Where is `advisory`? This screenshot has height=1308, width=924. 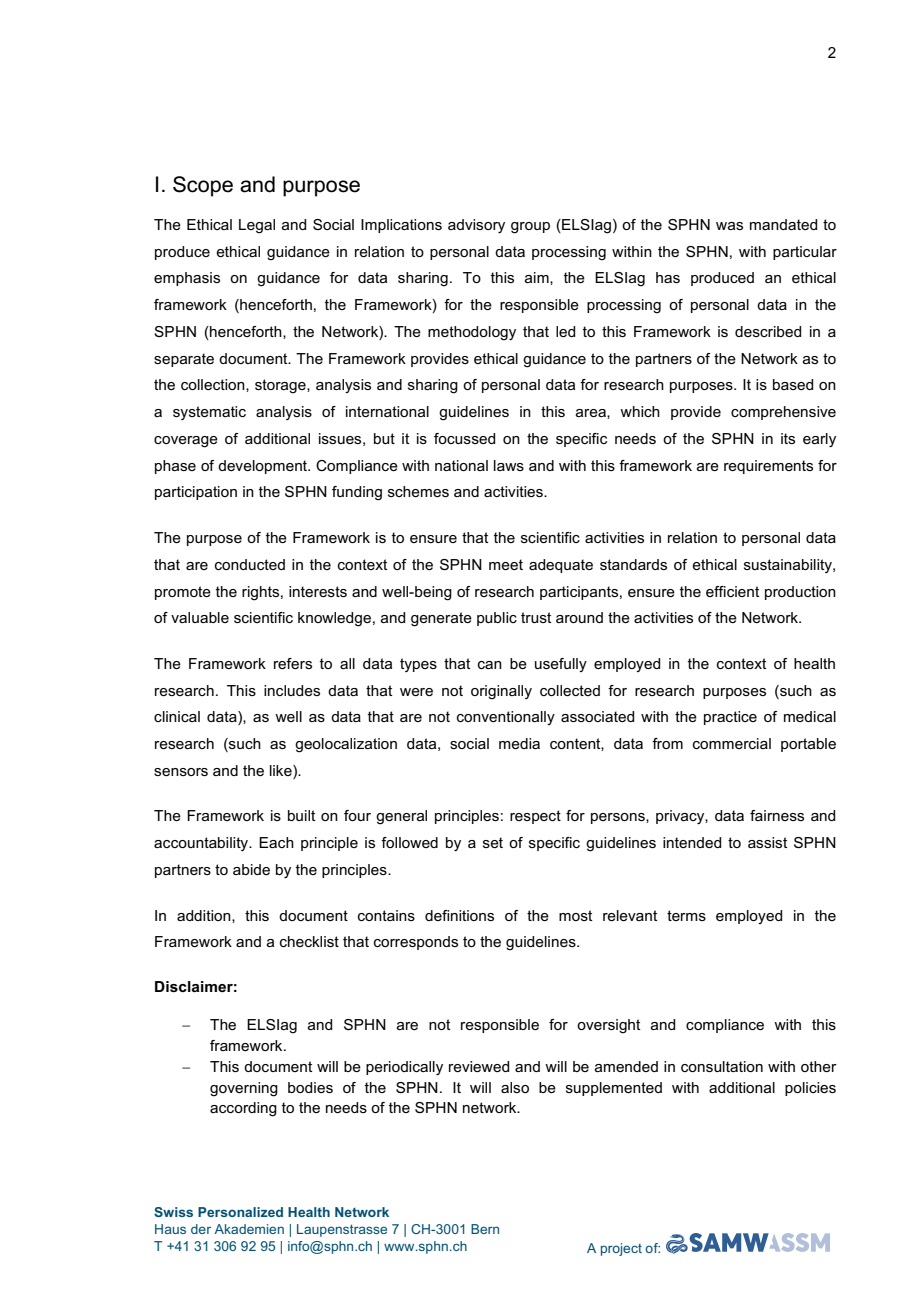
advisory is located at coordinates (476, 226).
